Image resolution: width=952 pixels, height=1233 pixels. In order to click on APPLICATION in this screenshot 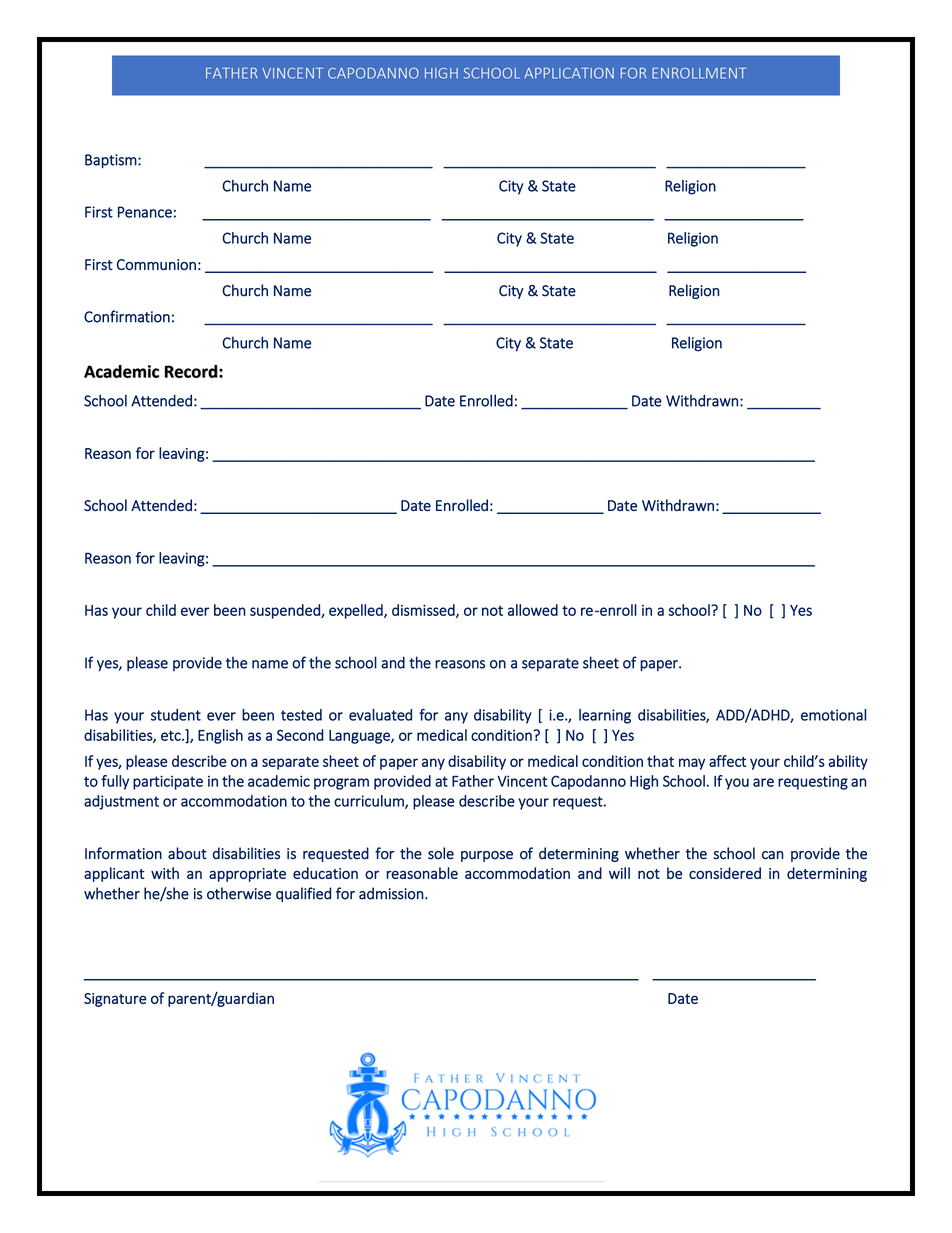, I will do `click(569, 73)`.
